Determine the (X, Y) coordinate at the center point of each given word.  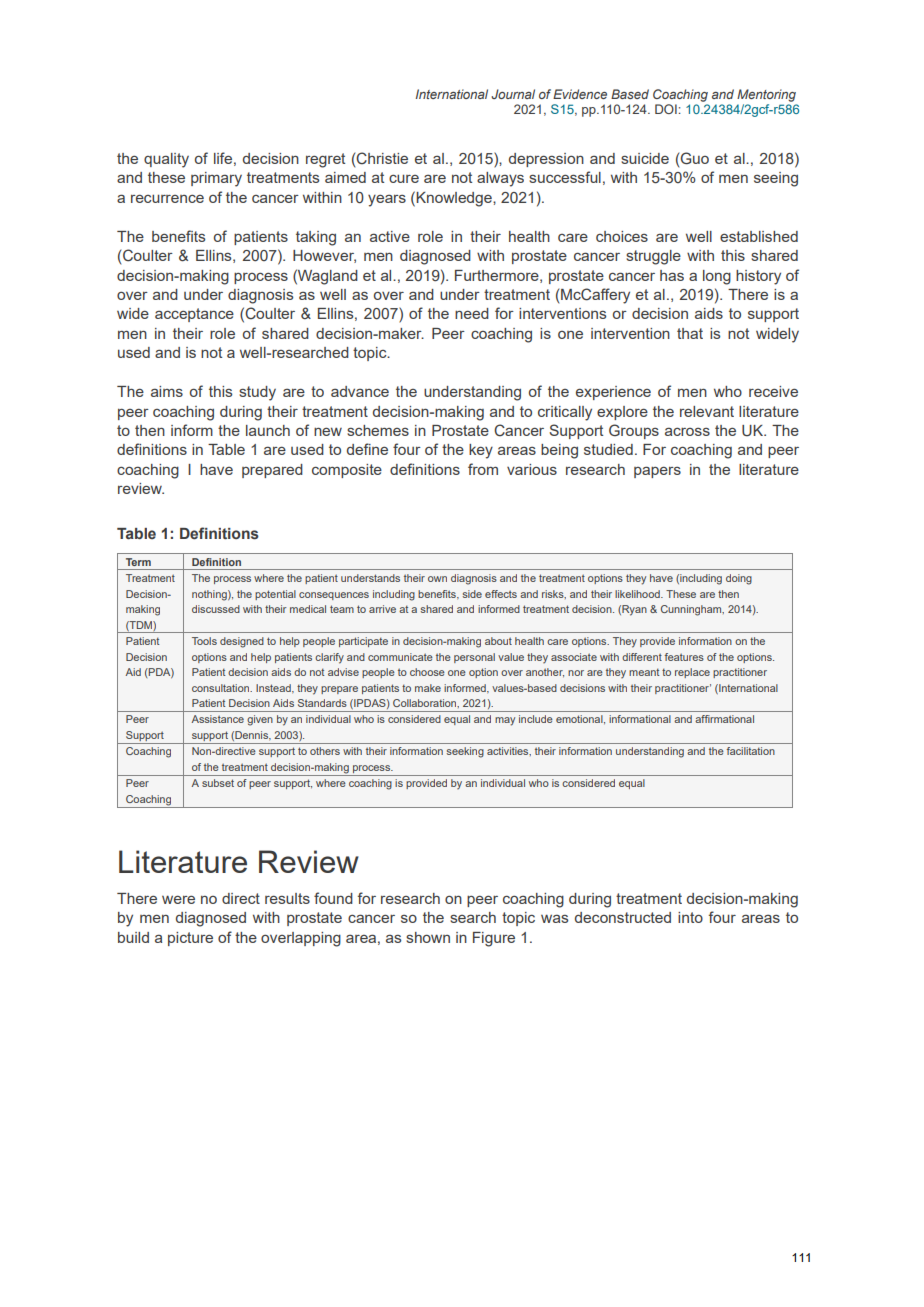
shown (428, 937)
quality (166, 160)
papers (657, 472)
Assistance (218, 719)
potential (275, 595)
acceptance (194, 315)
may (505, 721)
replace (692, 673)
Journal (513, 94)
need (472, 313)
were (178, 899)
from (483, 469)
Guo (694, 158)
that (690, 333)
